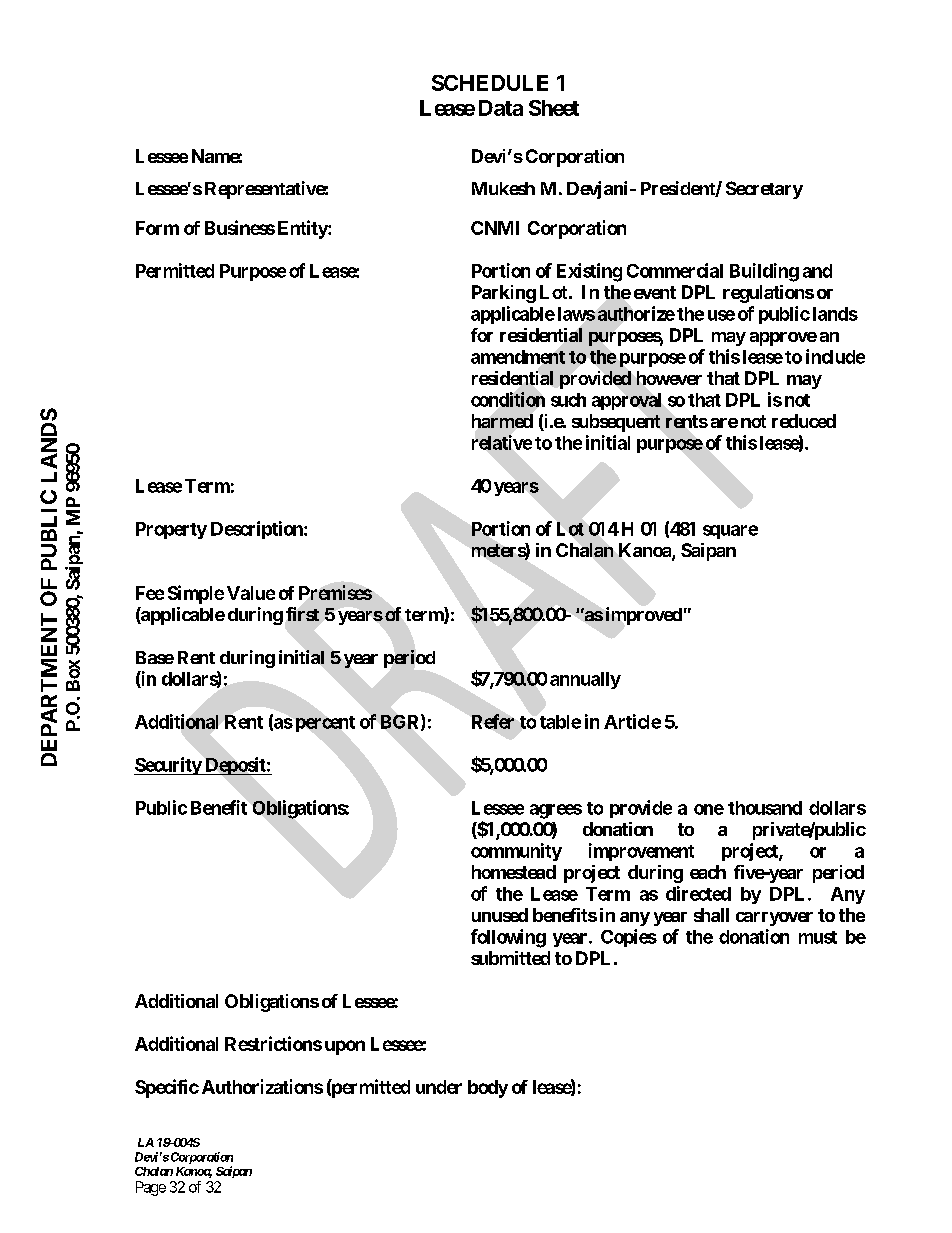 This screenshot has height=1233, width=952. Describe the element at coordinates (502, 442) in the screenshot. I see `relative` at that location.
